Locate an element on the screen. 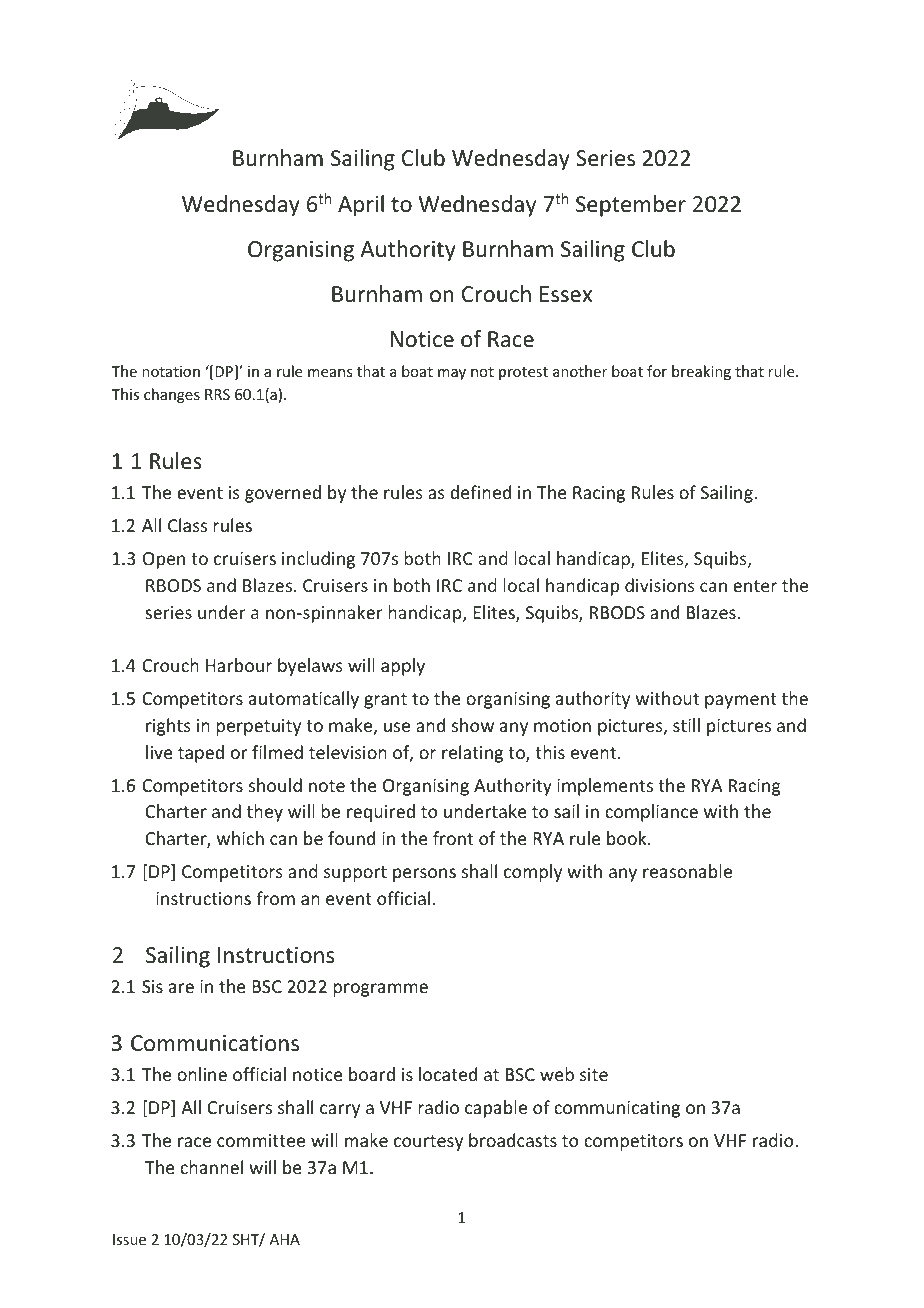 The image size is (924, 1308). channel is located at coordinates (211, 1167).
